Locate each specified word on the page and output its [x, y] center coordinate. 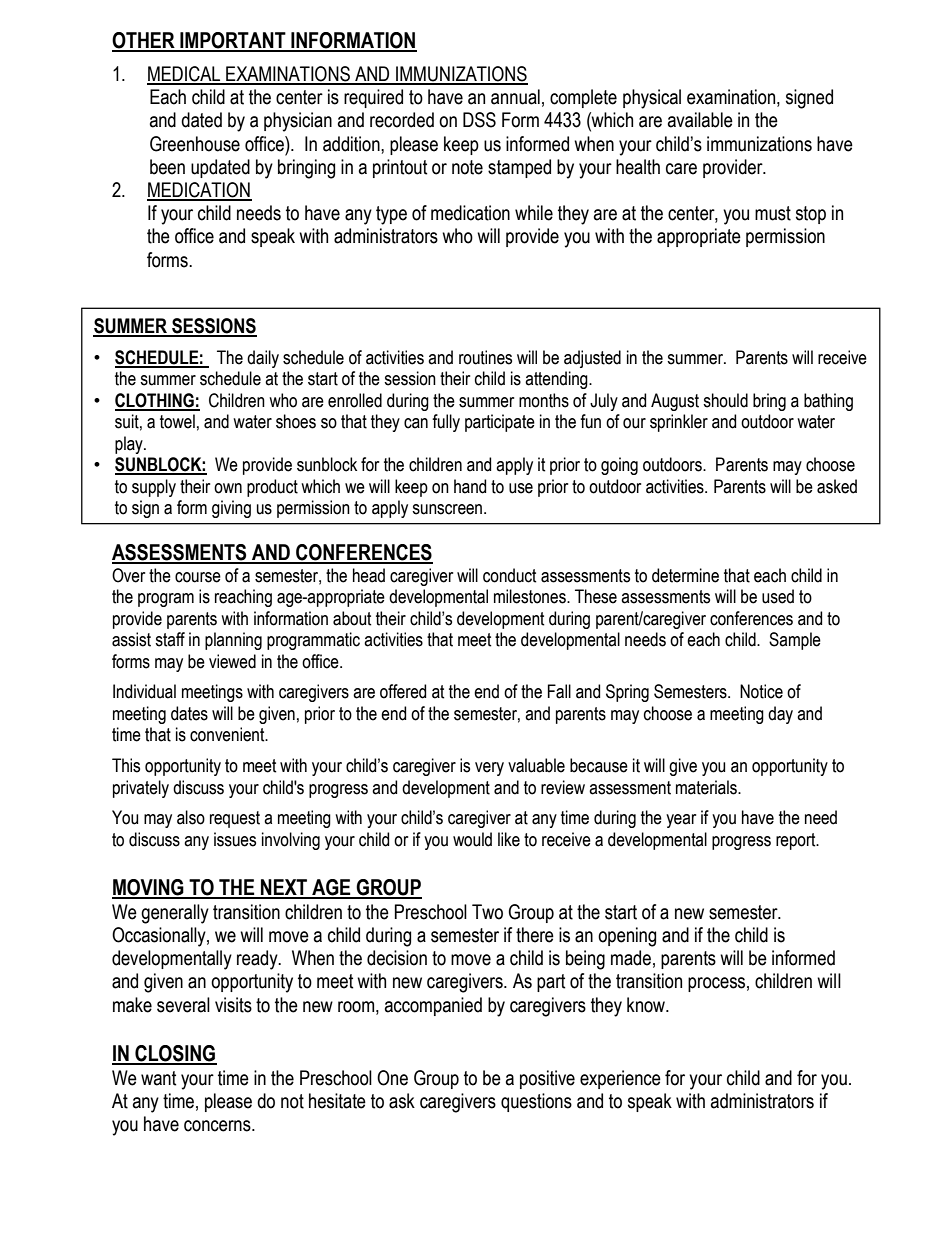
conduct [510, 575]
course [198, 577]
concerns [218, 1126]
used [778, 596]
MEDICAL [185, 75]
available [700, 120]
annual [515, 97]
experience [620, 1079]
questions [536, 1102]
